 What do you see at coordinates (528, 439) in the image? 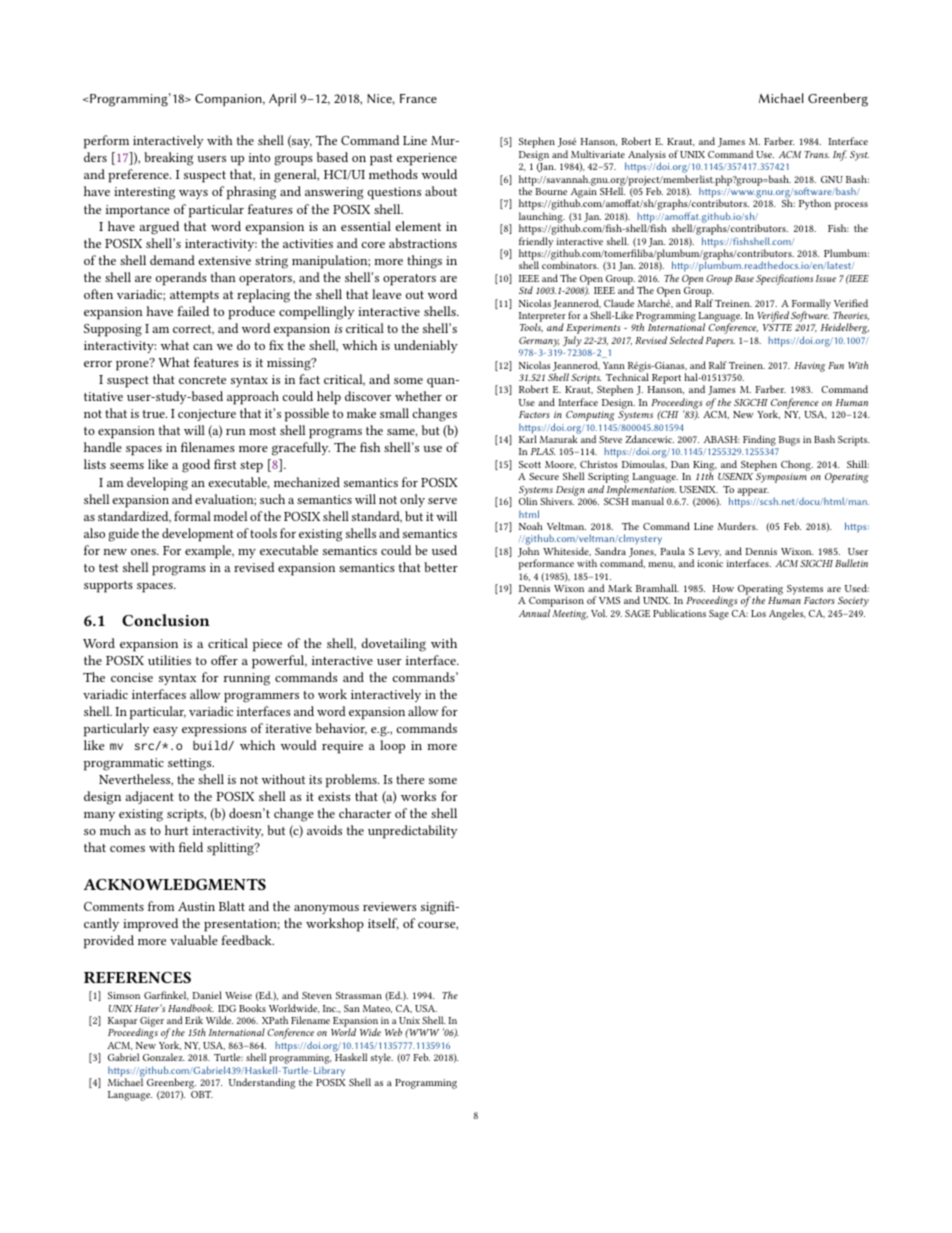
I see `Karl` at bounding box center [528, 439].
